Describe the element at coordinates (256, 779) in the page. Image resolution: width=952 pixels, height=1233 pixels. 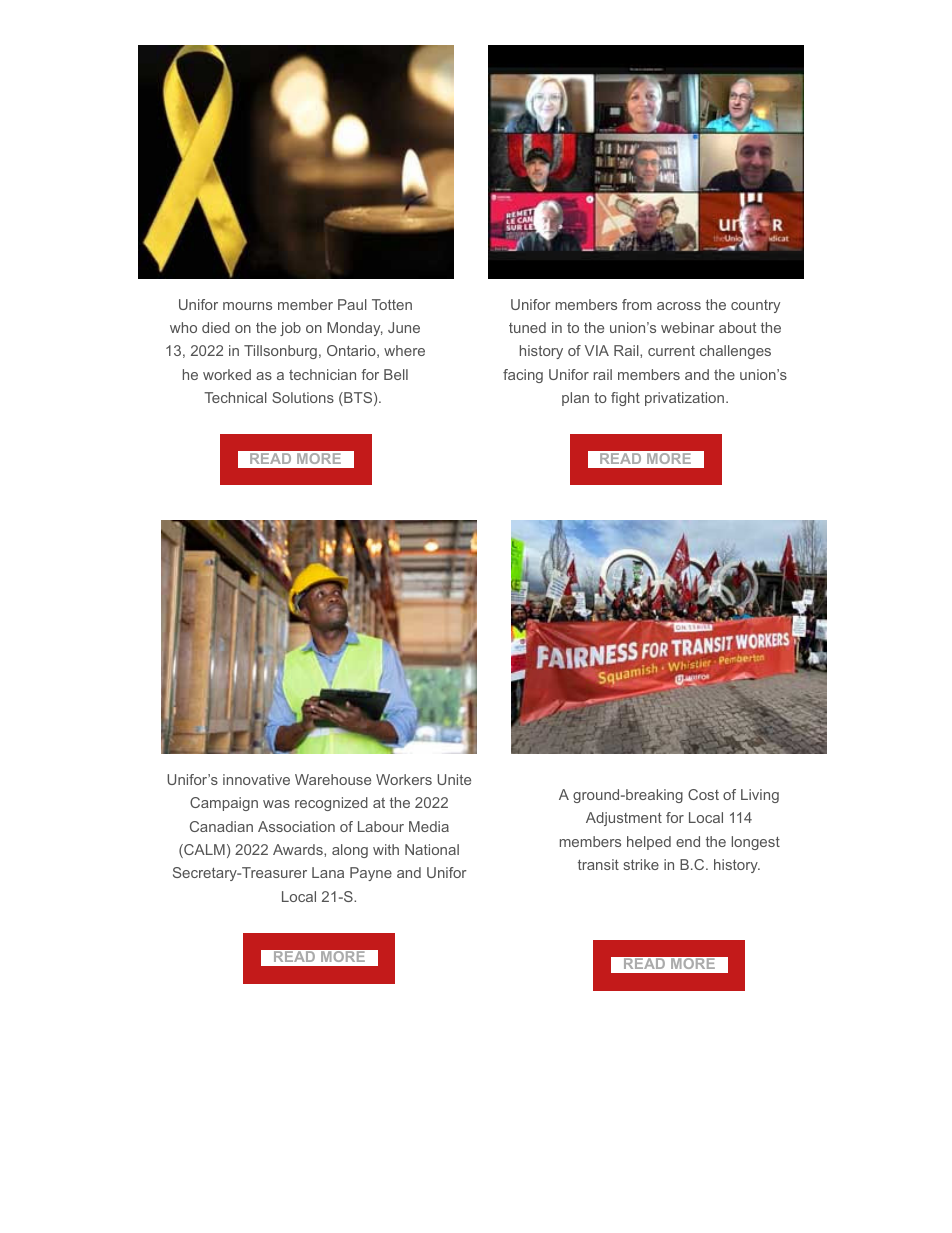
I see `innovative` at that location.
